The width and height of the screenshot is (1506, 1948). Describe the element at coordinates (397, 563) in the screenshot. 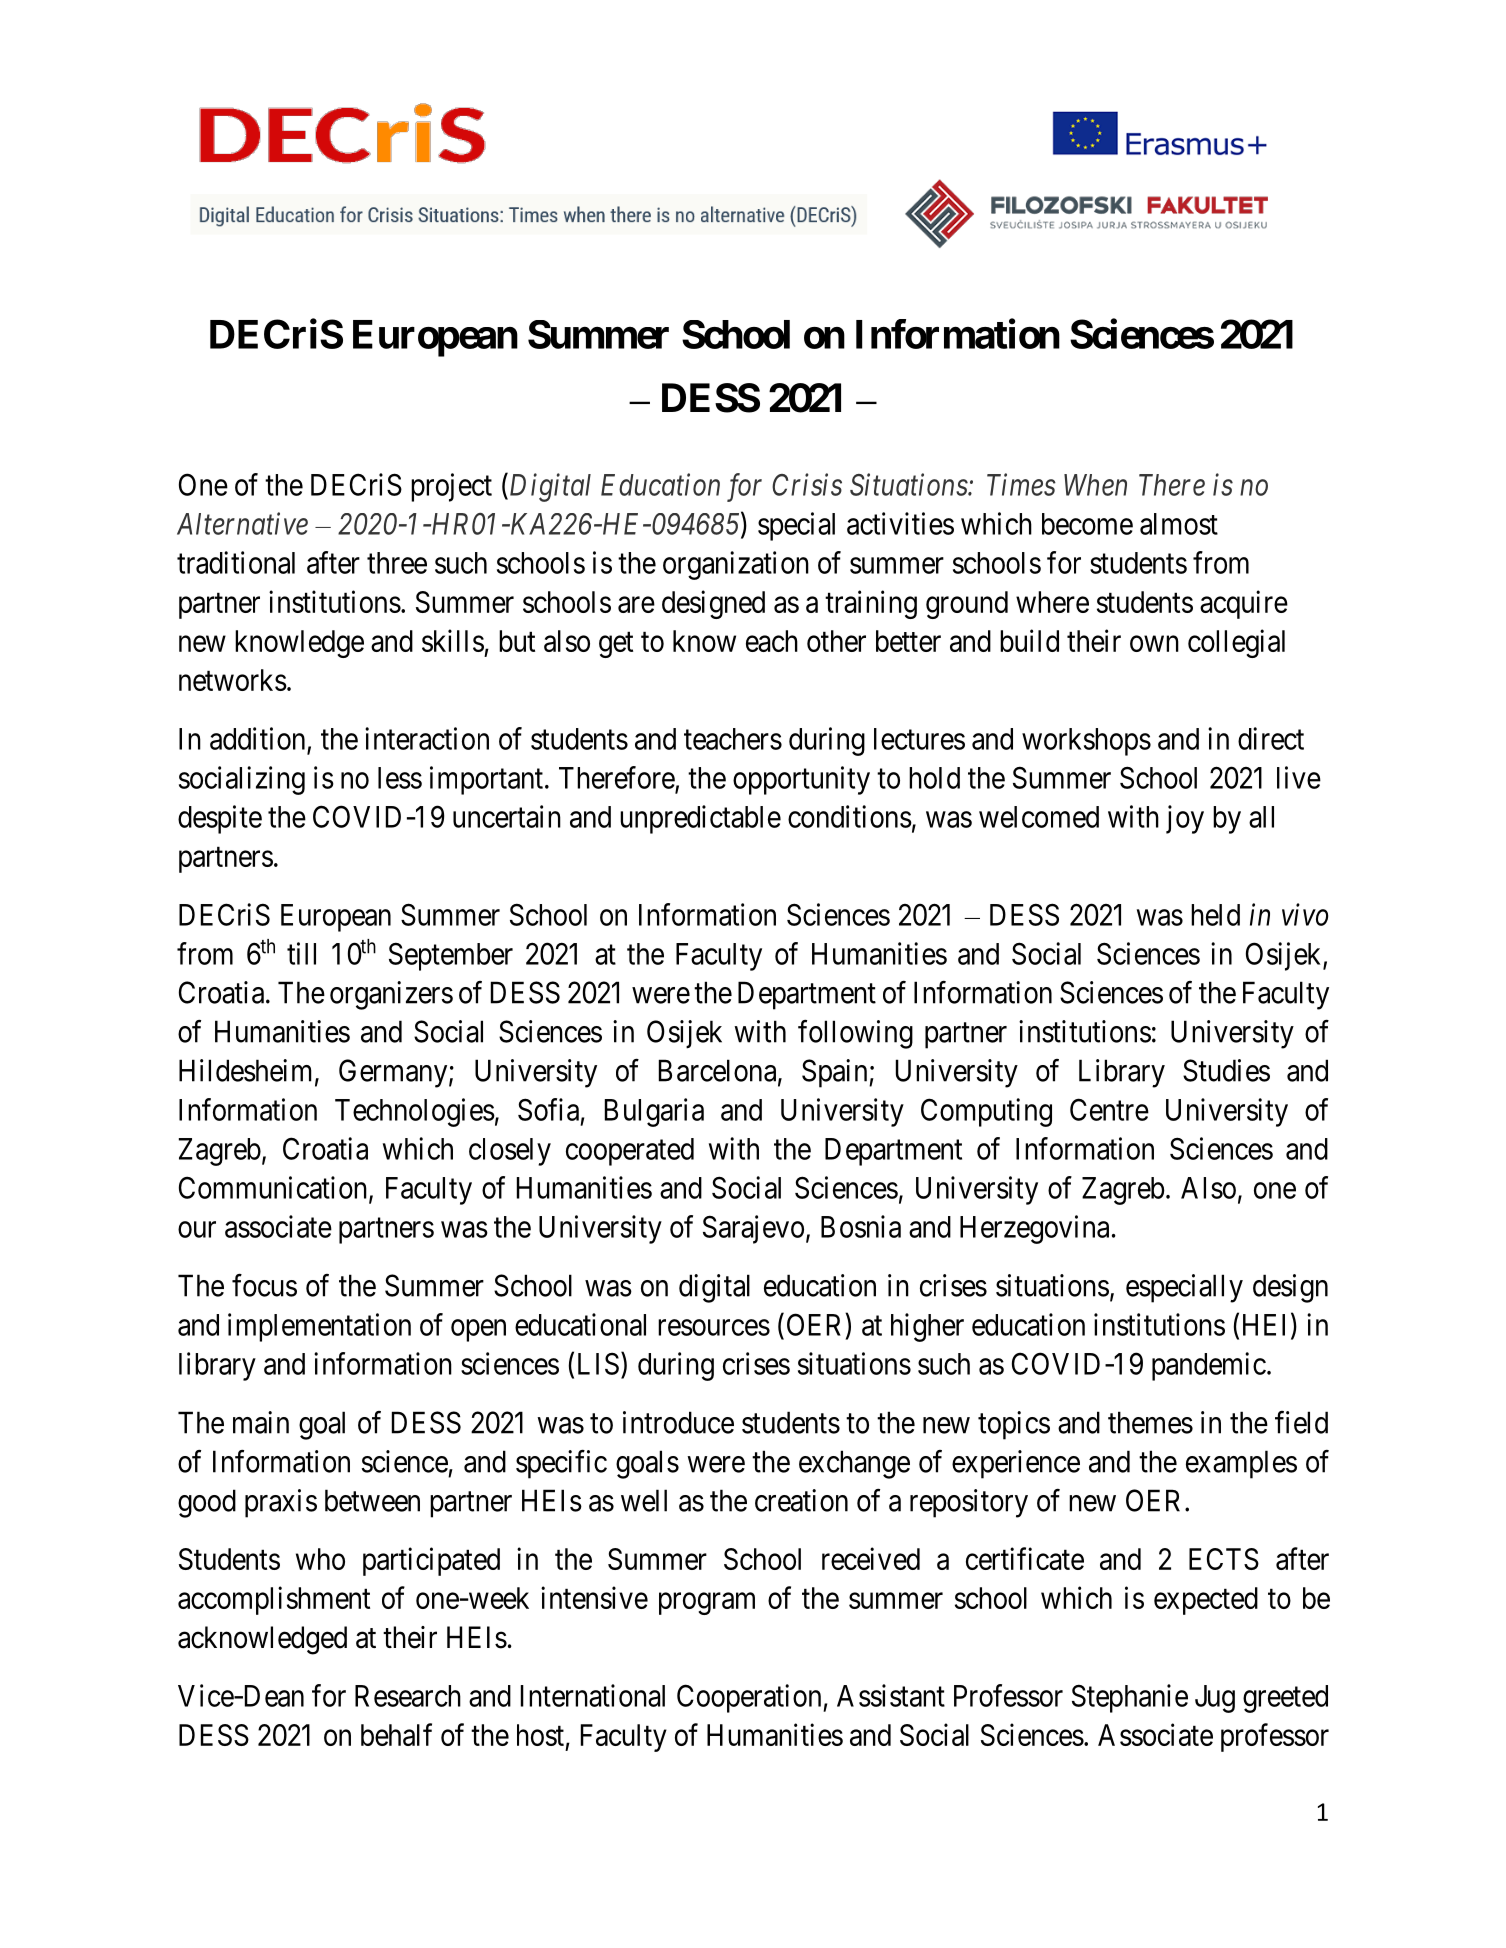

I see `three` at that location.
